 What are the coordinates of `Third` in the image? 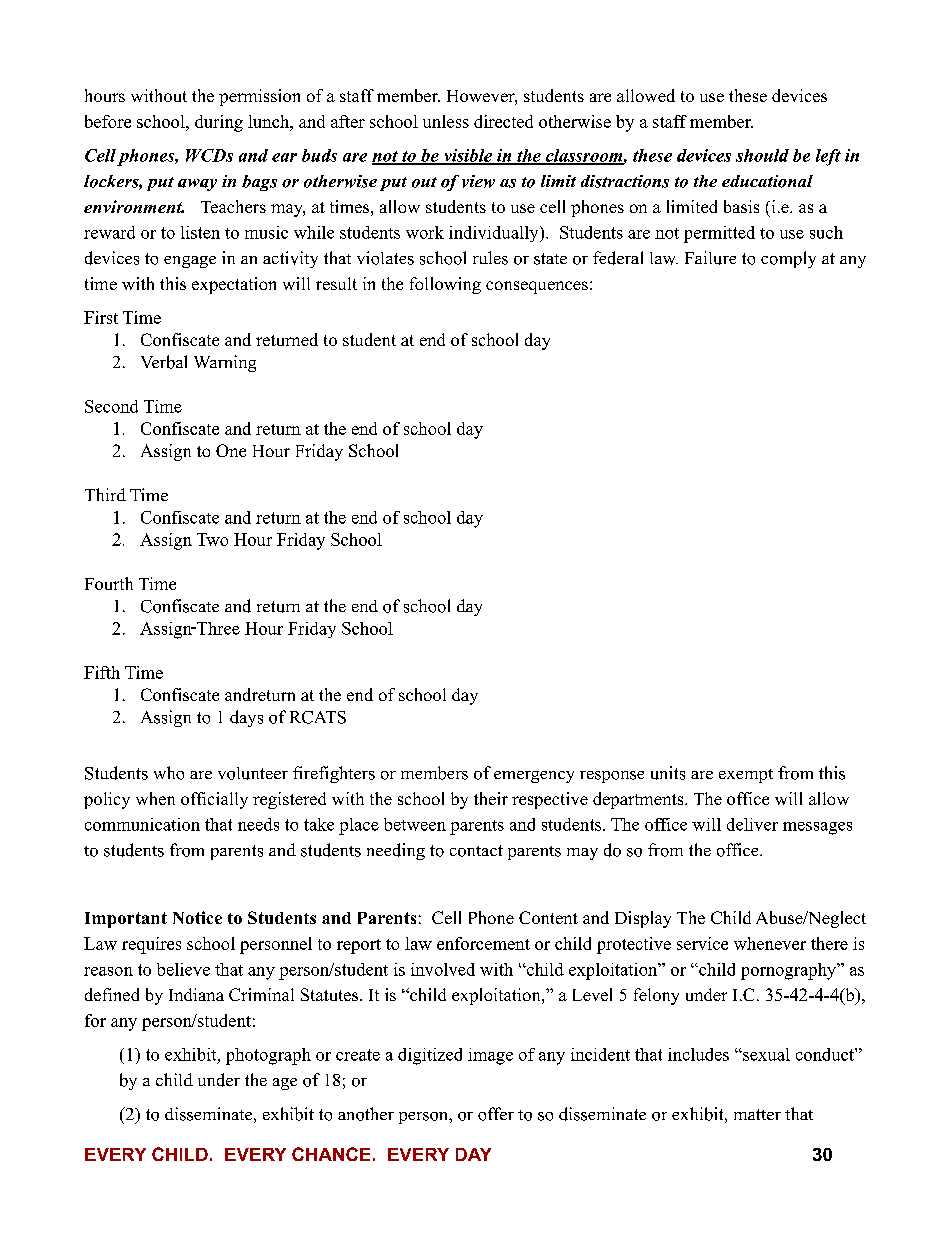 It's located at (105, 494).
